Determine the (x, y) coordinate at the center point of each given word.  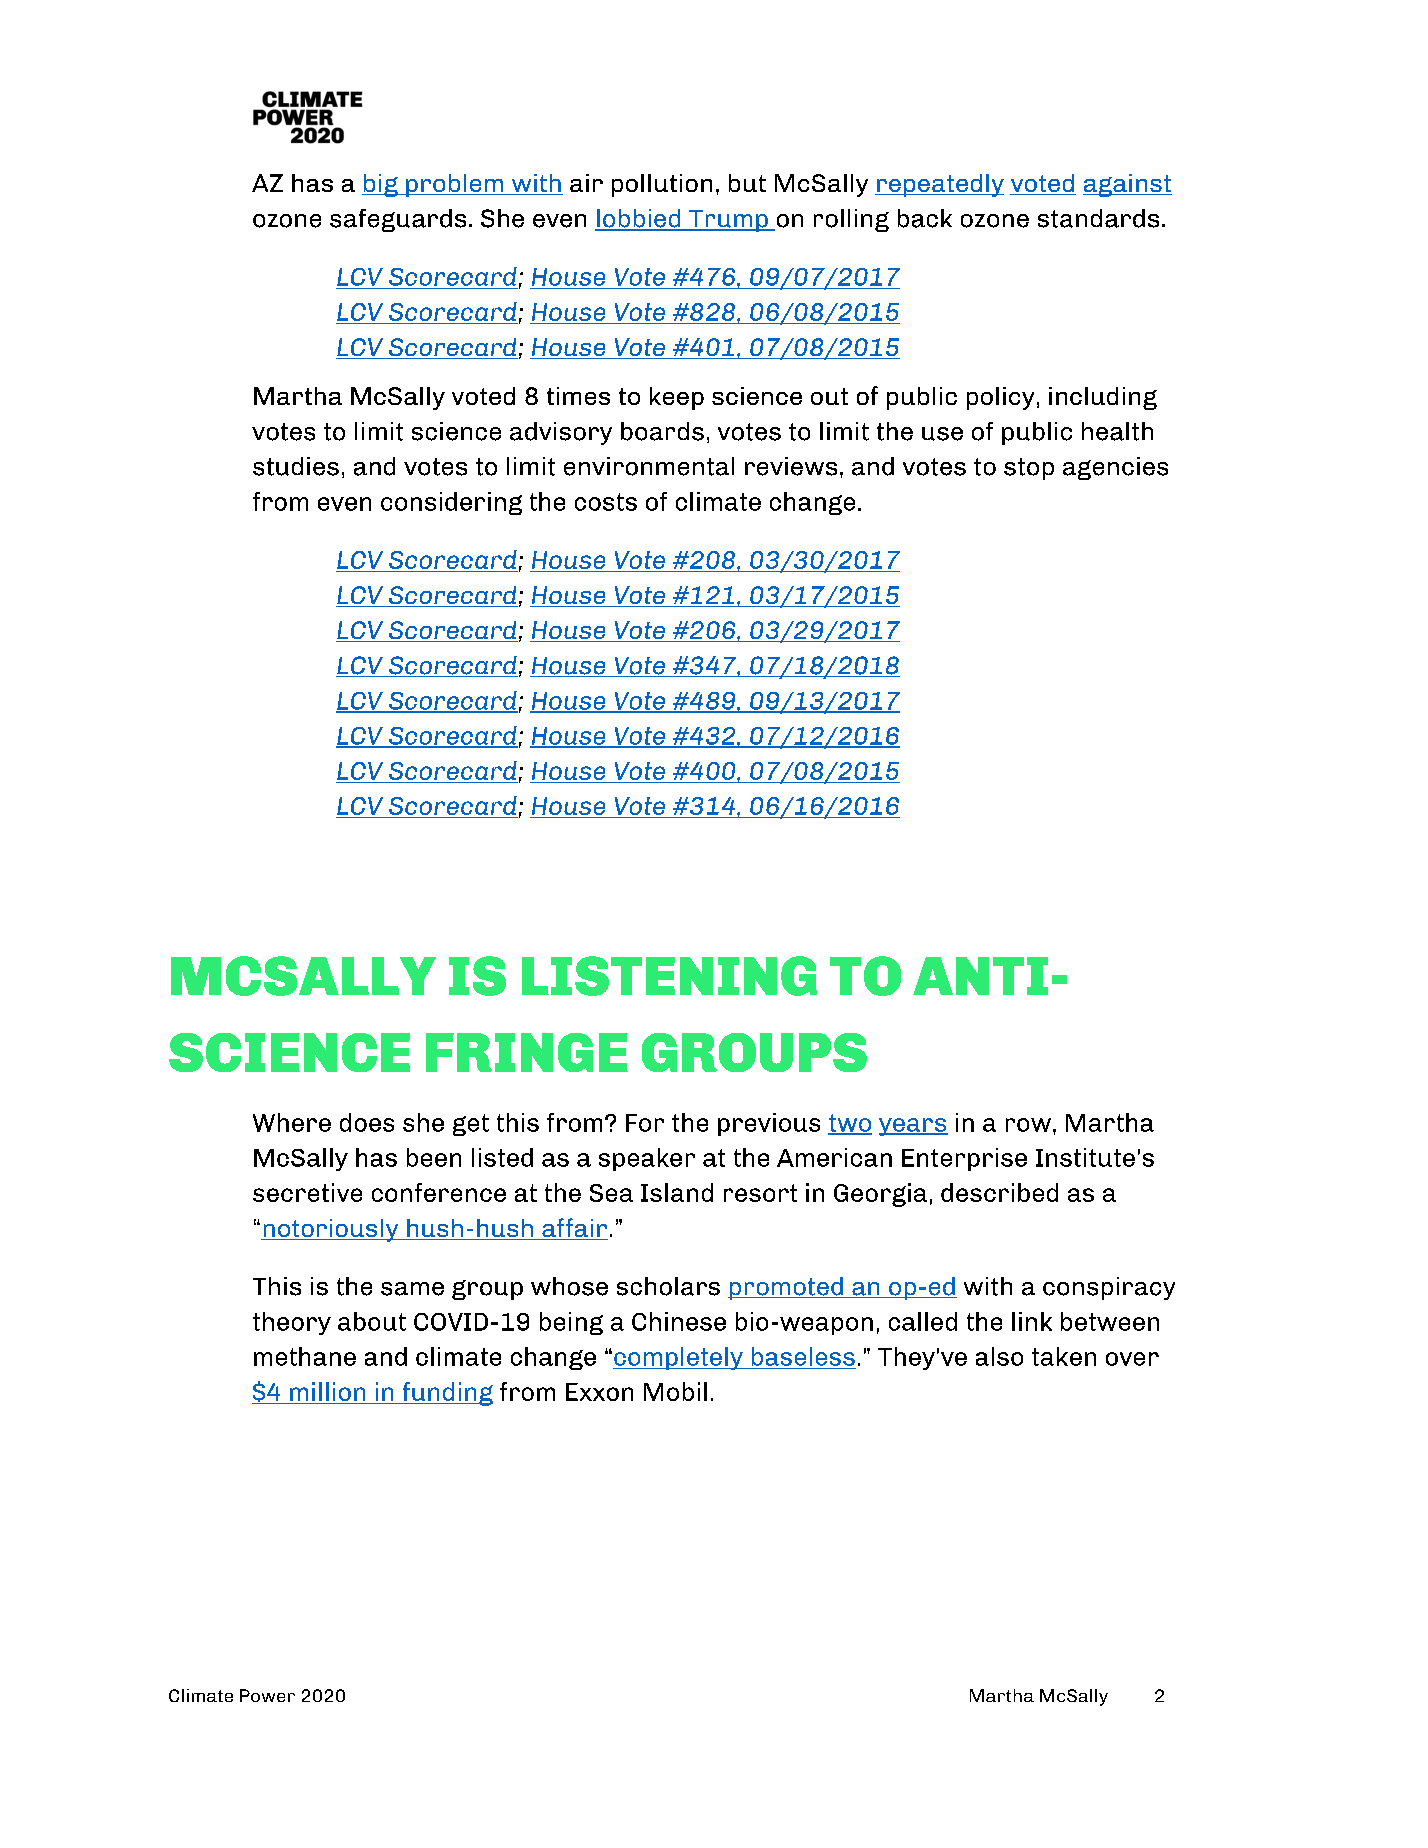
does (367, 1122)
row (1028, 1125)
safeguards (398, 220)
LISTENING (669, 976)
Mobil (675, 1391)
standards (1098, 218)
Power (267, 1695)
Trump (728, 221)
